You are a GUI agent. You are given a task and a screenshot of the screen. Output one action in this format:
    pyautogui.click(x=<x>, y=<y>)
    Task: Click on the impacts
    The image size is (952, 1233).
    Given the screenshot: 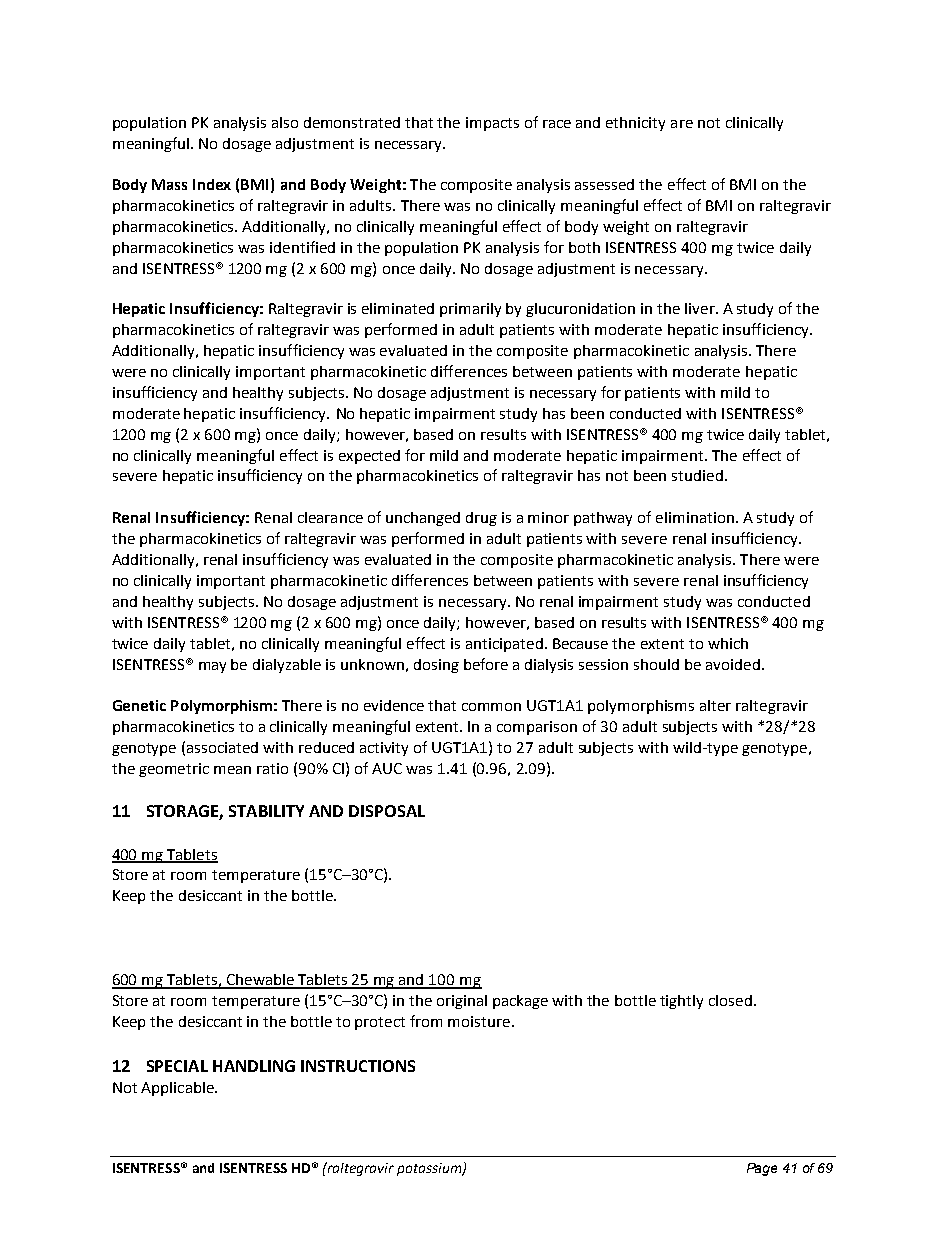 What is the action you would take?
    pyautogui.click(x=492, y=124)
